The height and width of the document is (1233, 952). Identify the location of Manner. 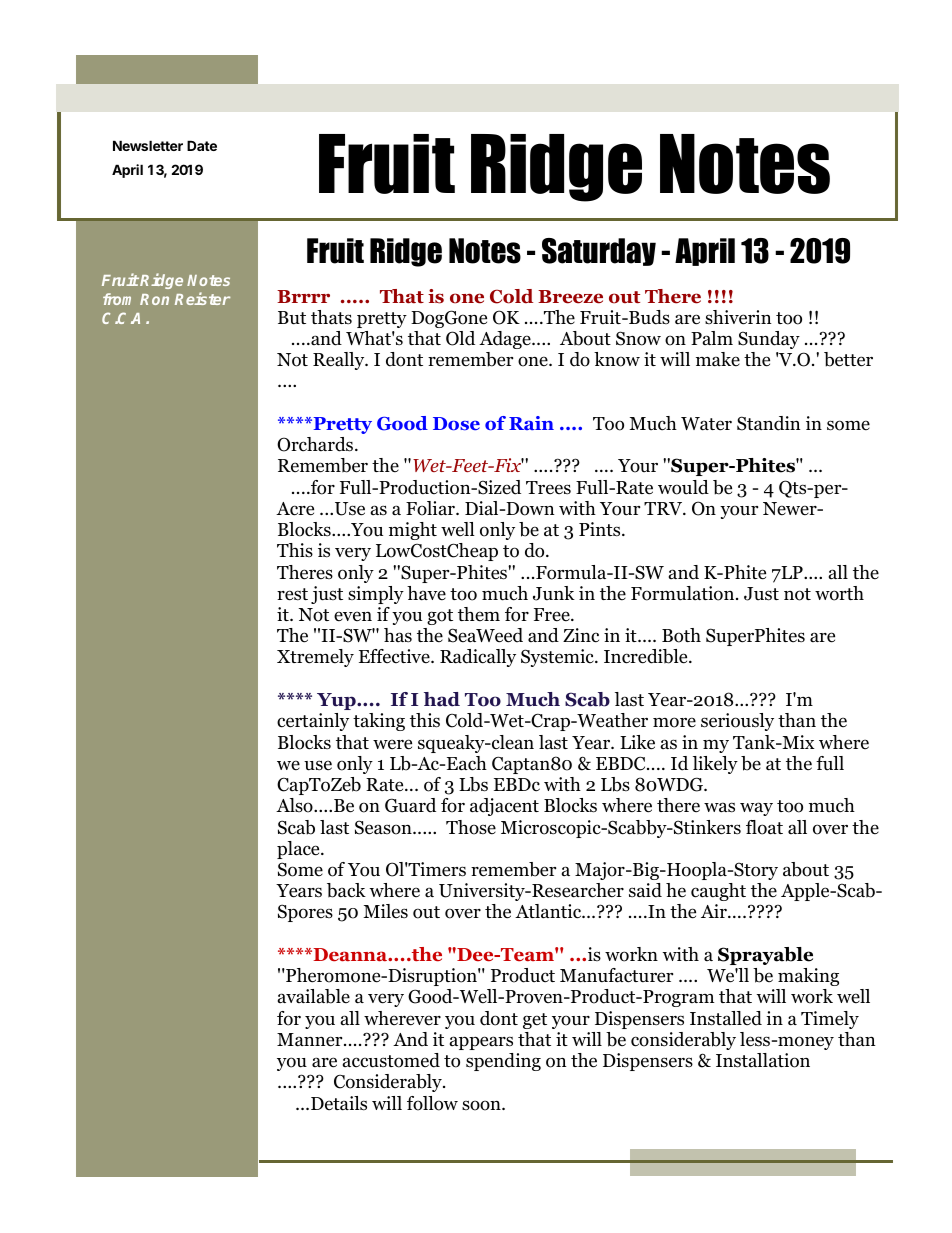
(311, 1040).
